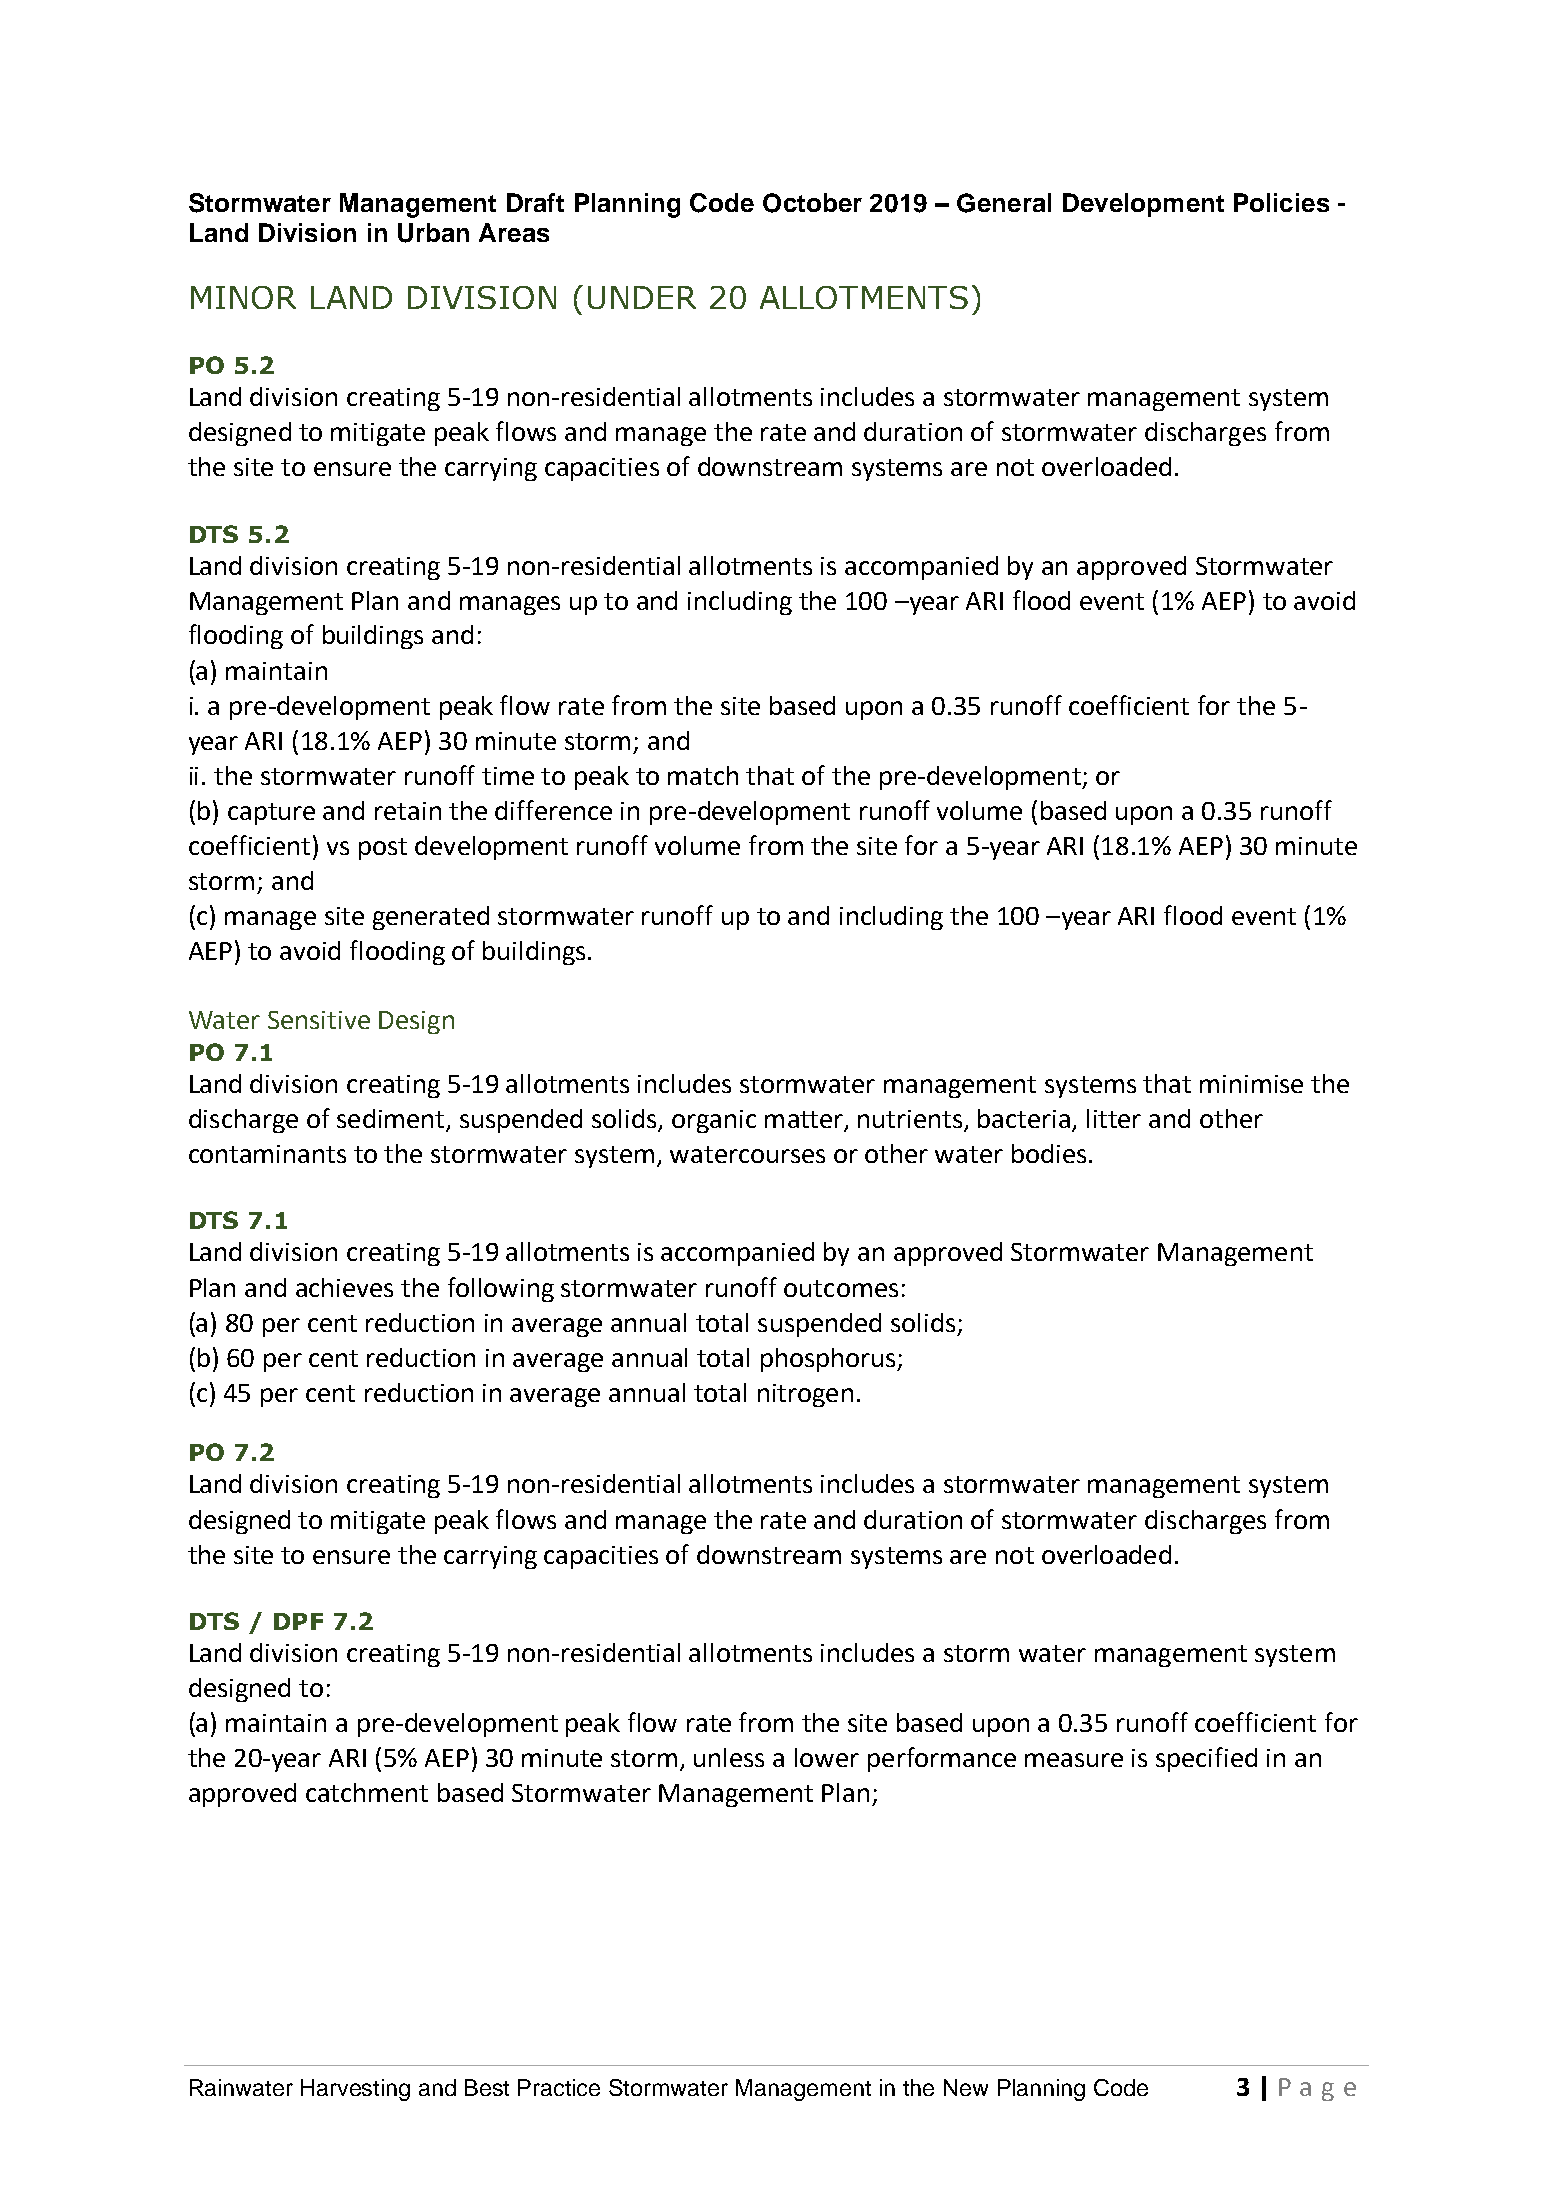 This screenshot has width=1552, height=2194. What do you see at coordinates (812, 203) in the screenshot?
I see `October` at bounding box center [812, 203].
